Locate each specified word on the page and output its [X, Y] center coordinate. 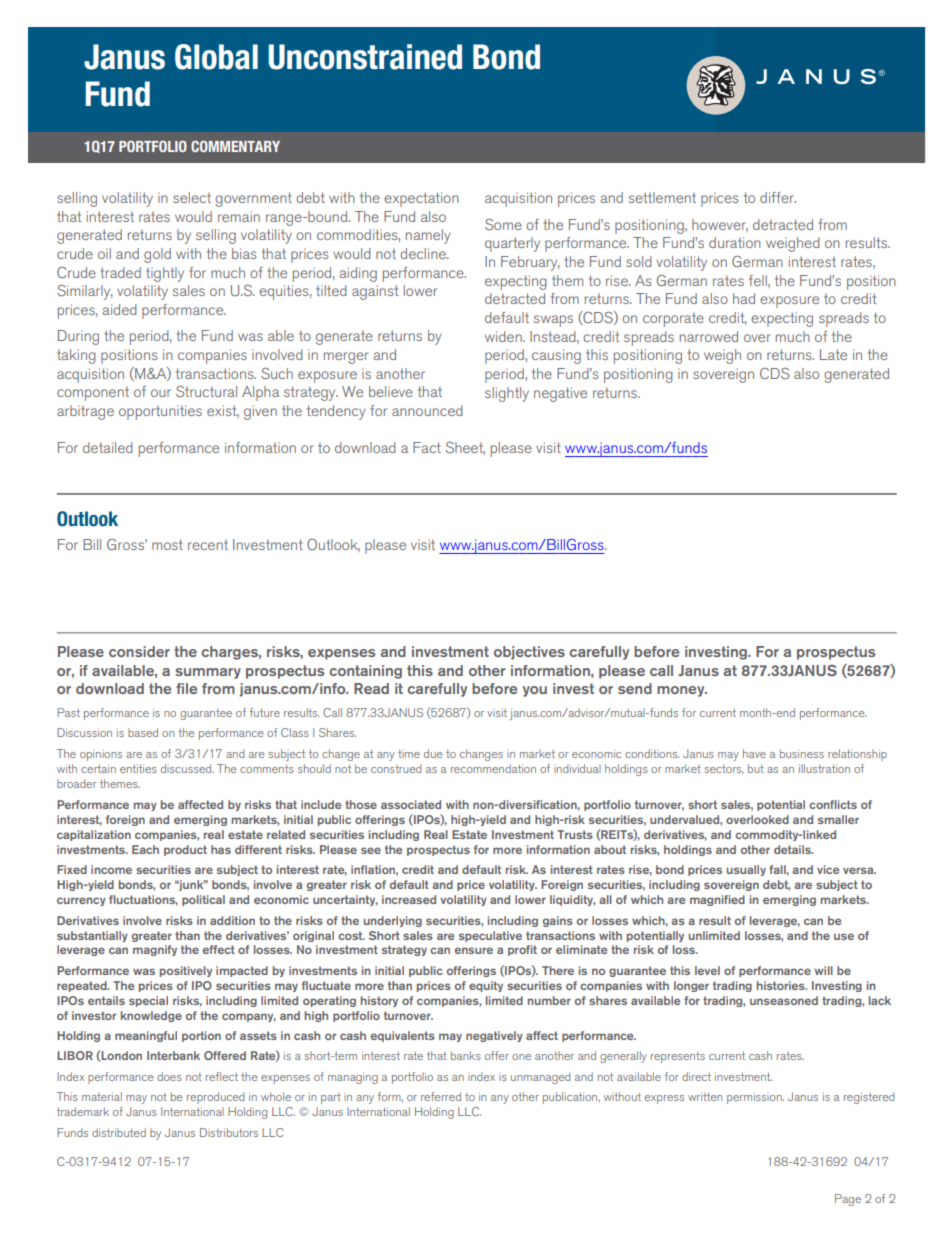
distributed [119, 1132]
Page [848, 1200]
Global [216, 57]
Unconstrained [365, 57]
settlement [662, 197]
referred [441, 1096]
